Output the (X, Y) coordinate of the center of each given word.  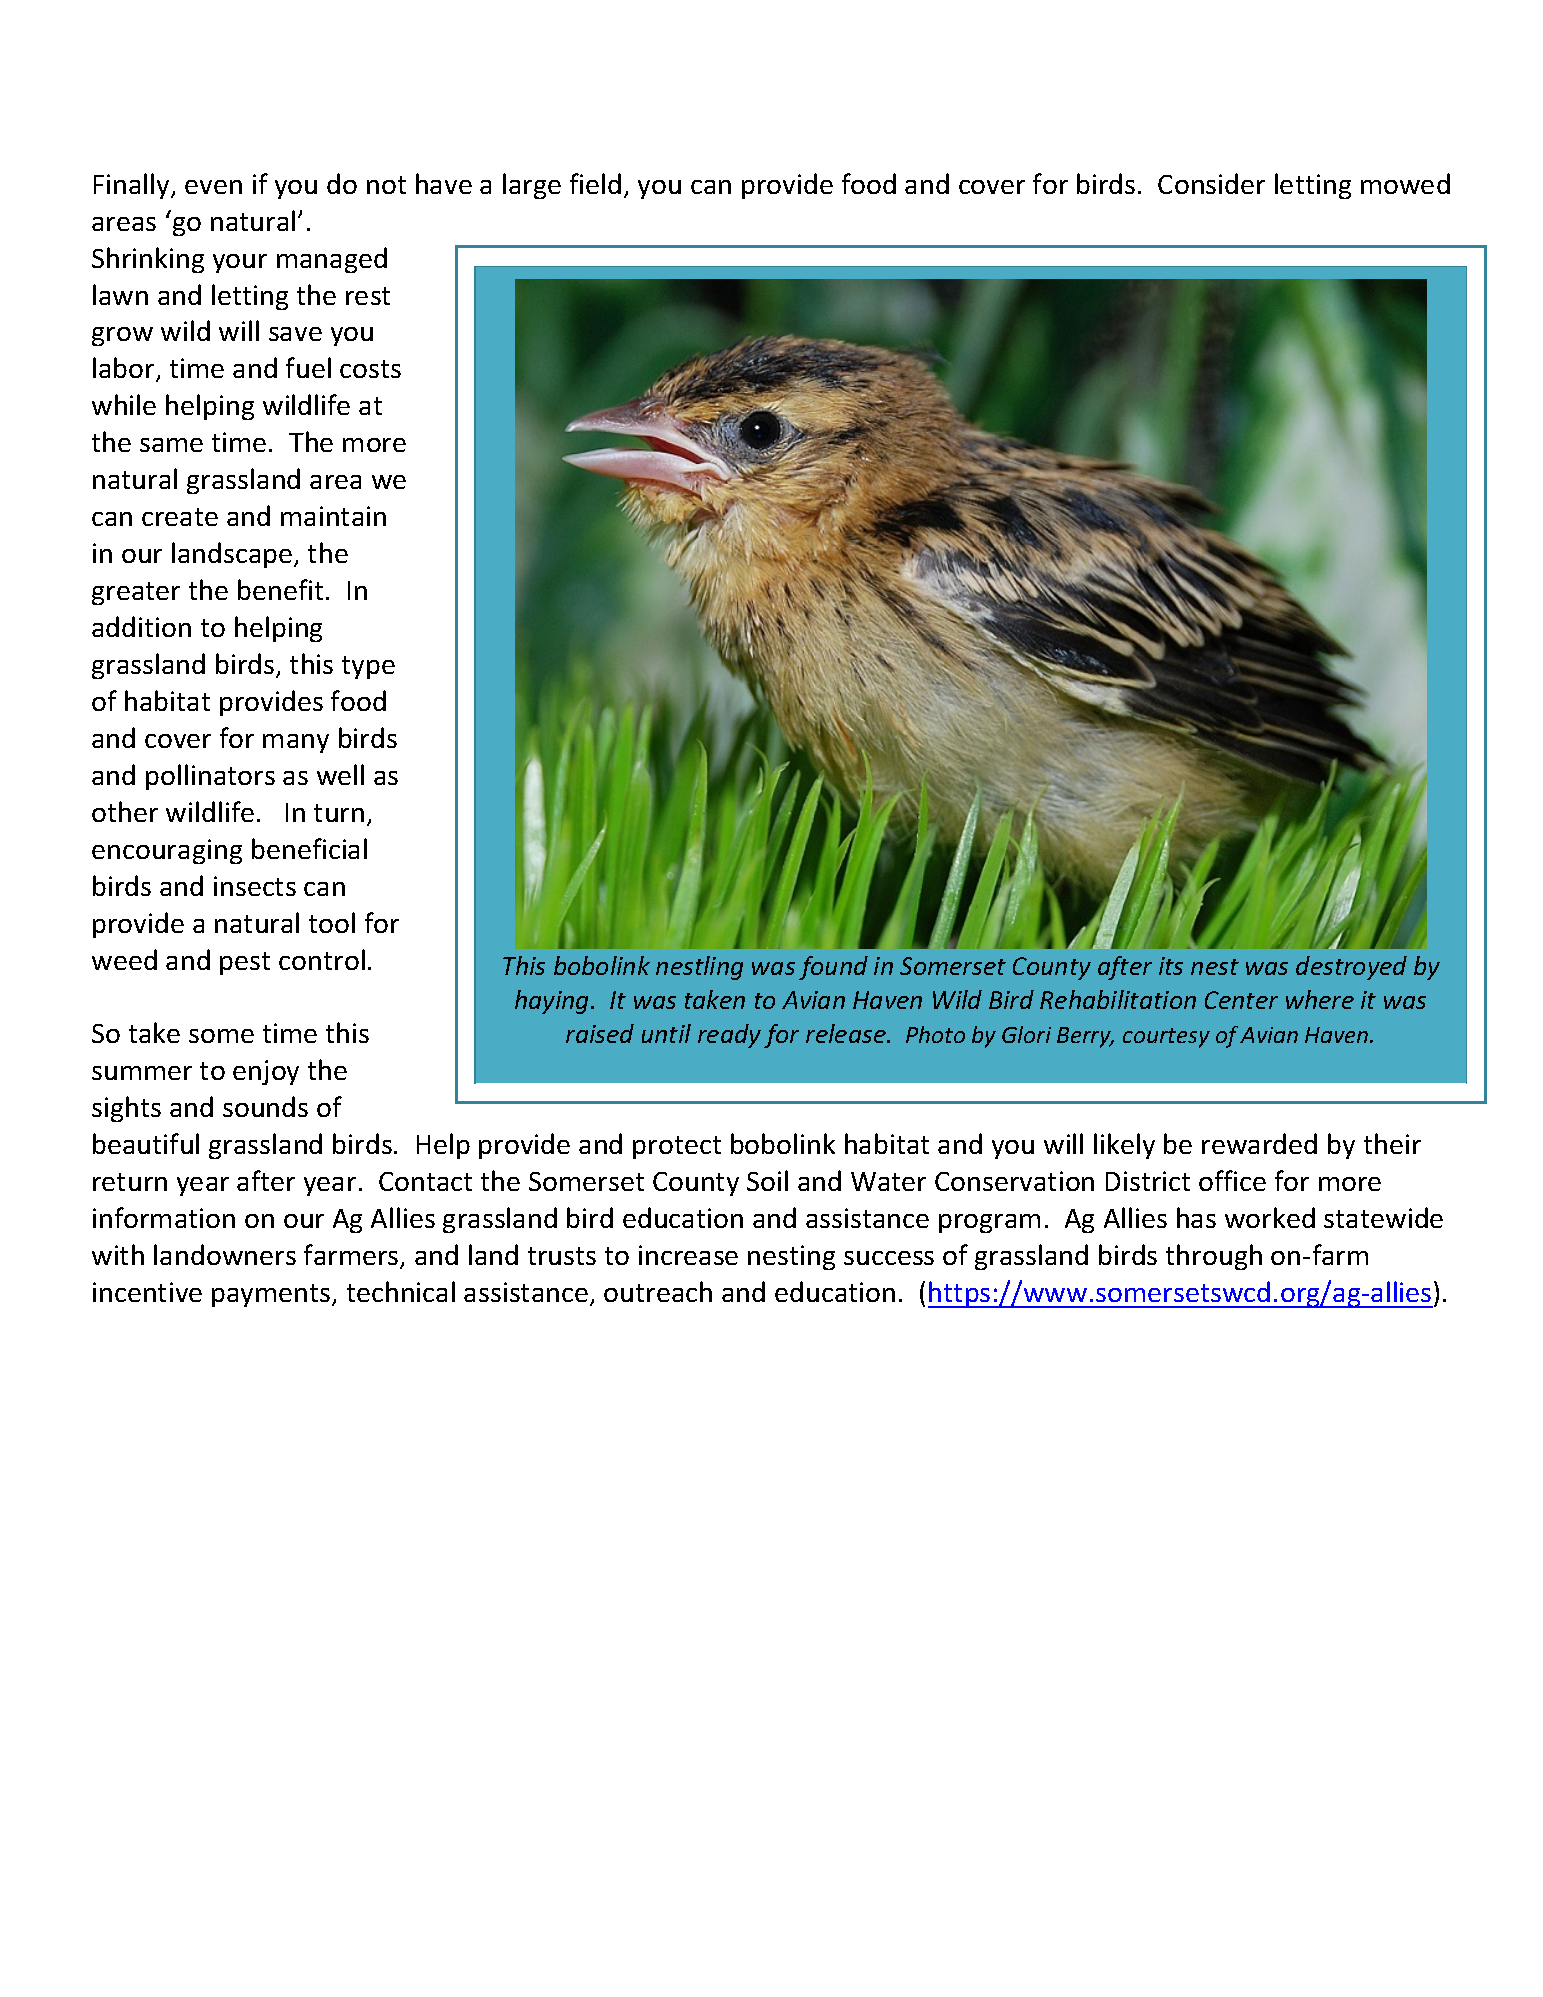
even (213, 187)
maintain (333, 516)
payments (272, 1295)
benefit (280, 589)
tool (332, 922)
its (1171, 966)
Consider (1211, 183)
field (595, 183)
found (833, 968)
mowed (1405, 183)
